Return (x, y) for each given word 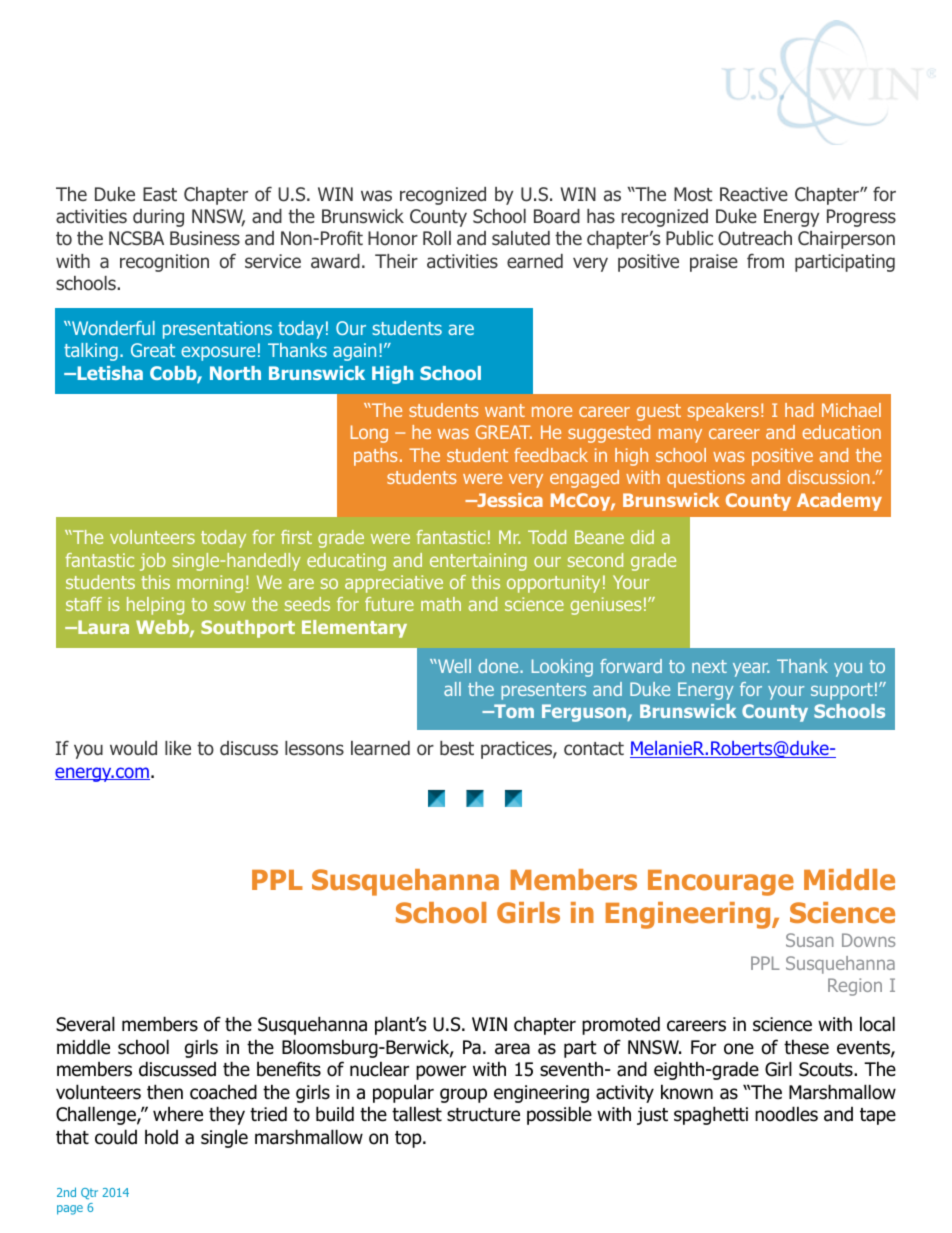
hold (161, 1137)
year (751, 669)
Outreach (755, 238)
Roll (437, 238)
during (158, 218)
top (409, 1139)
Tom (513, 711)
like (178, 748)
